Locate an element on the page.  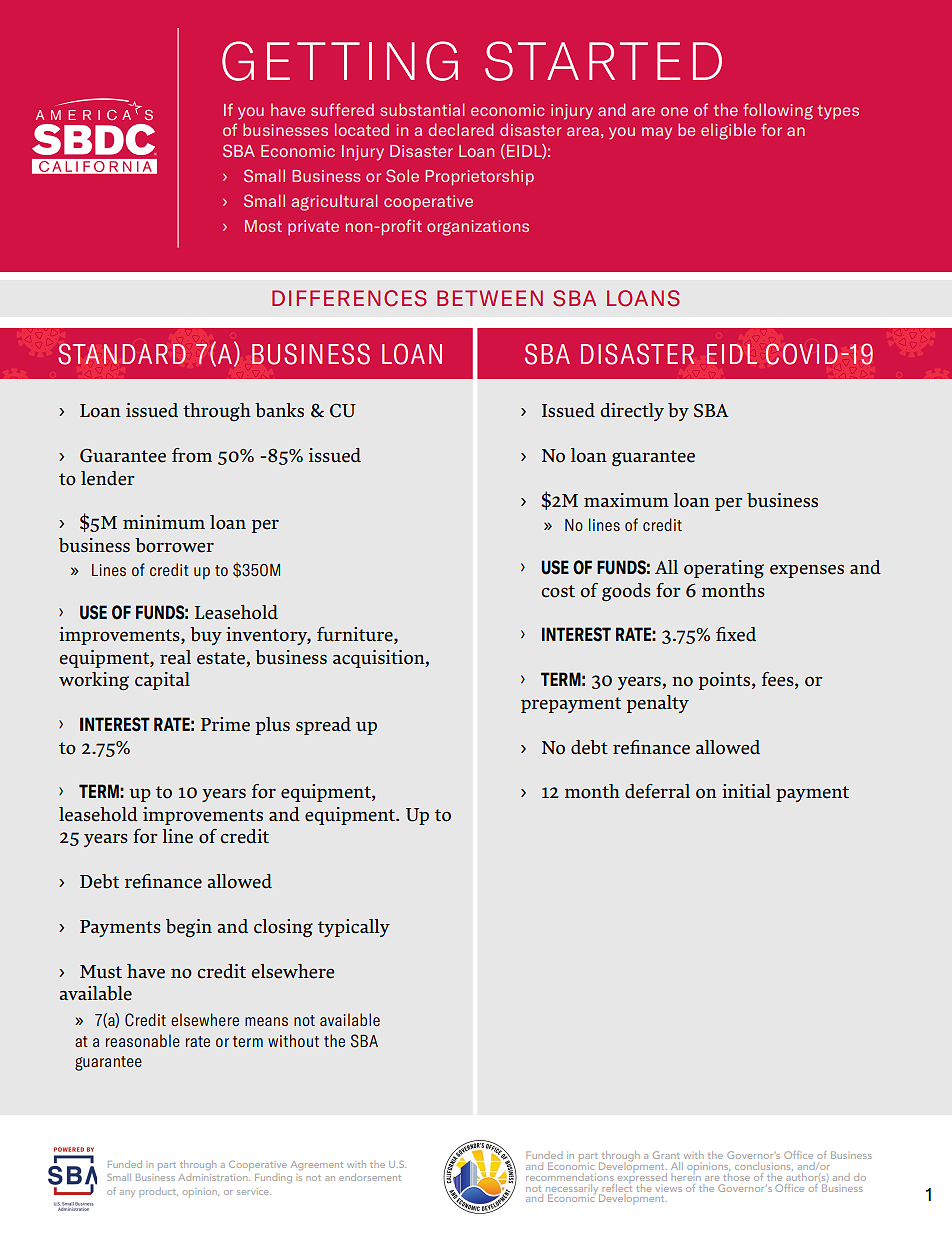
maximum is located at coordinates (626, 500).
